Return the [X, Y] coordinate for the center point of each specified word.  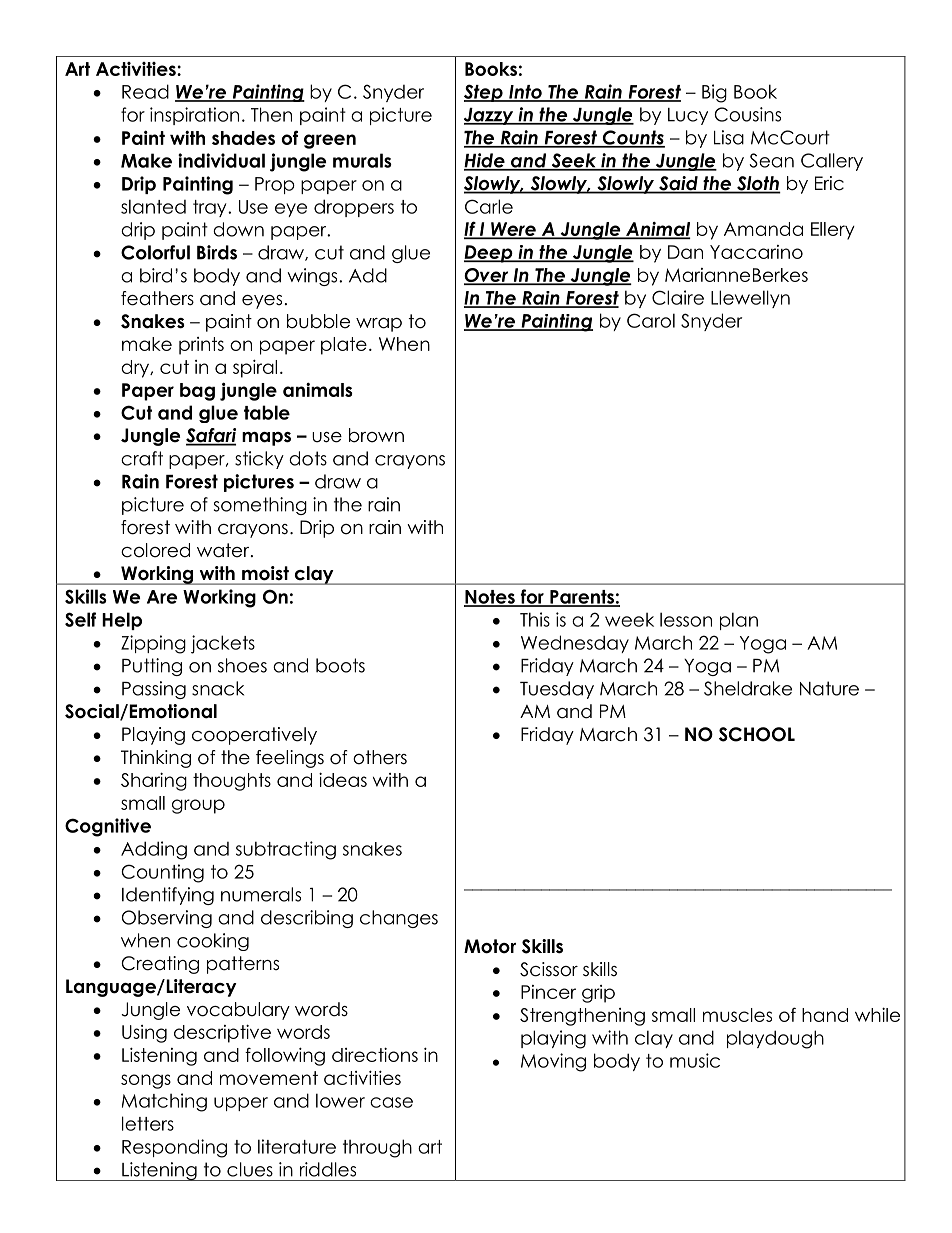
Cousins [747, 114]
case [391, 1102]
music [695, 1060]
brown [376, 435]
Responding [174, 1148]
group [198, 806]
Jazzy [490, 116]
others [380, 757]
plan [739, 621]
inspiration [194, 116]
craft [142, 458]
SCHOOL [757, 734]
